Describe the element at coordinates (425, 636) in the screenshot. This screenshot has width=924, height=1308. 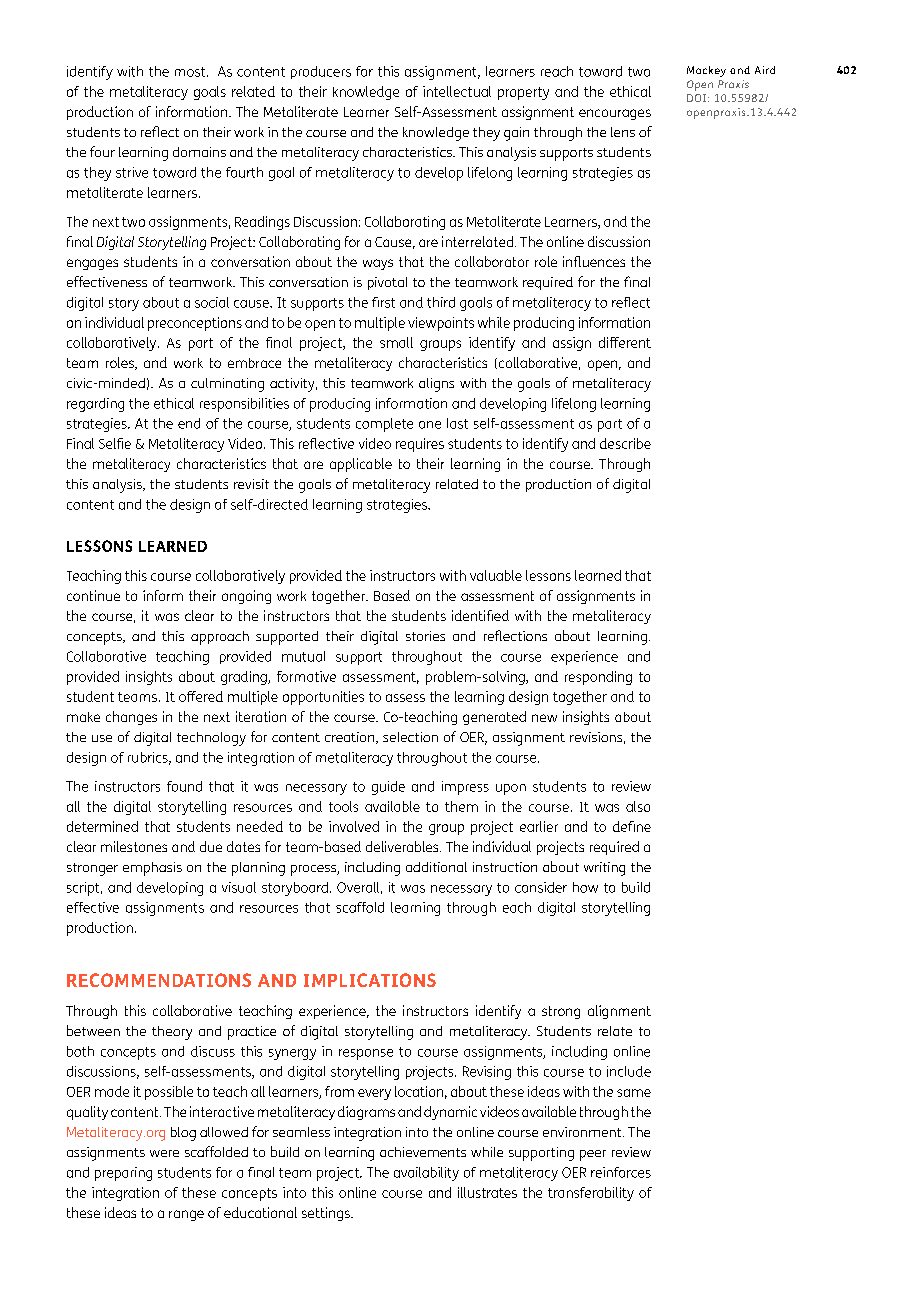
I see `stories` at that location.
